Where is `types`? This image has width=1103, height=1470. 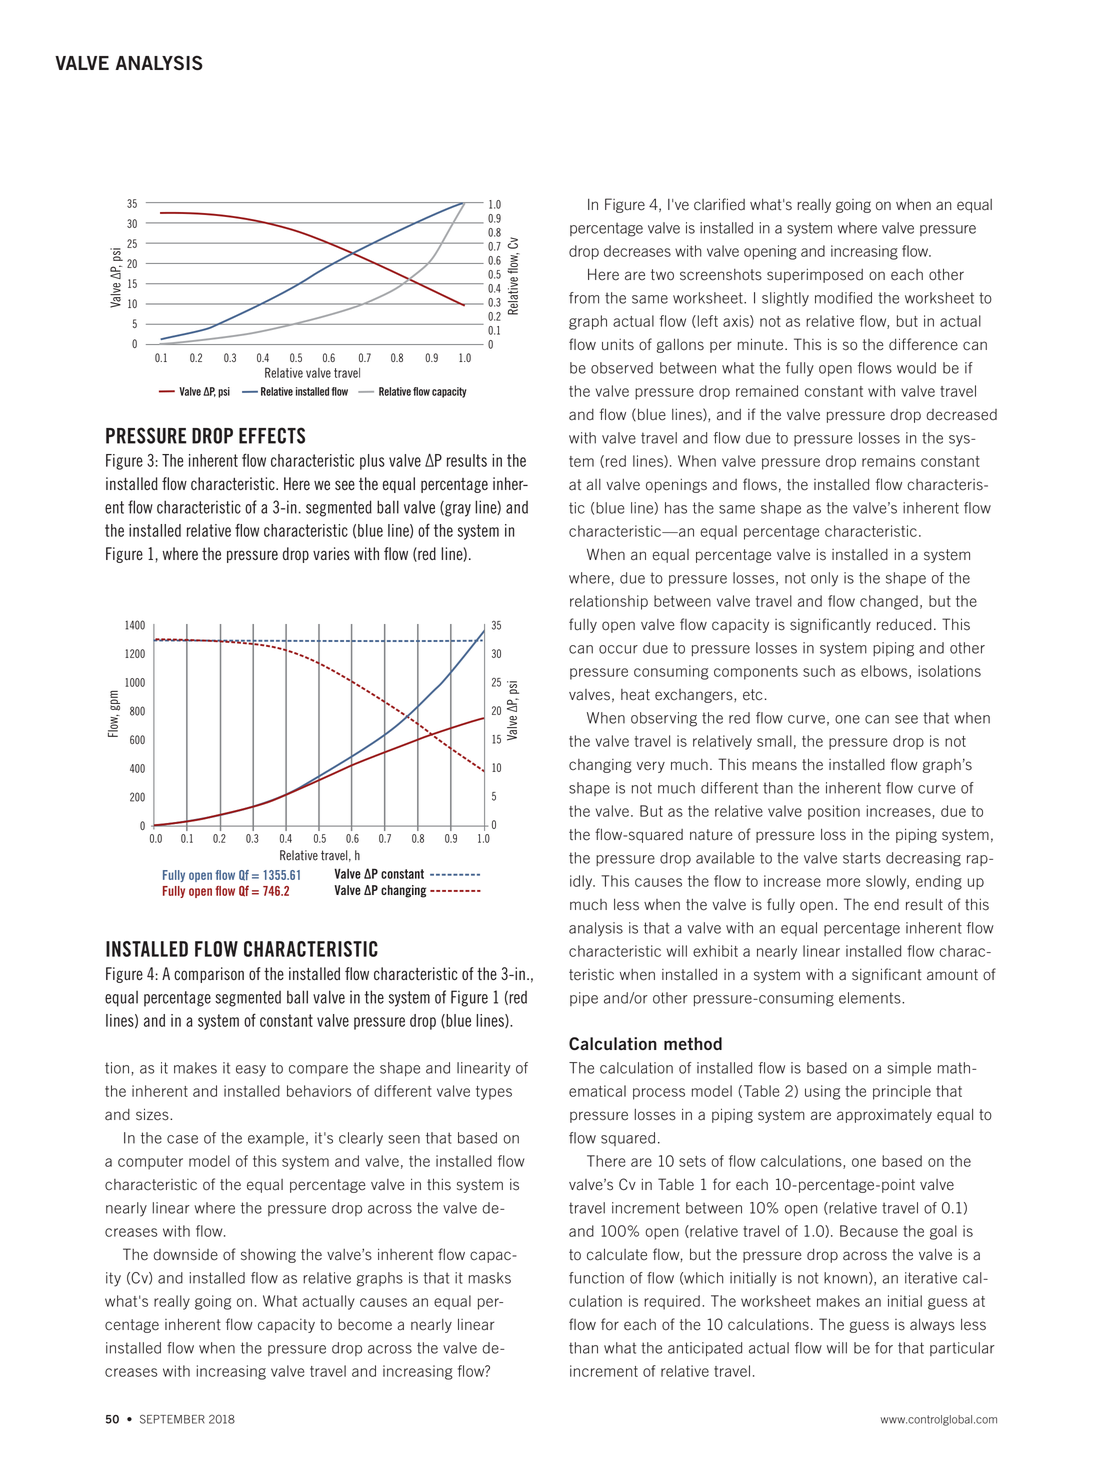
types is located at coordinates (494, 1093).
